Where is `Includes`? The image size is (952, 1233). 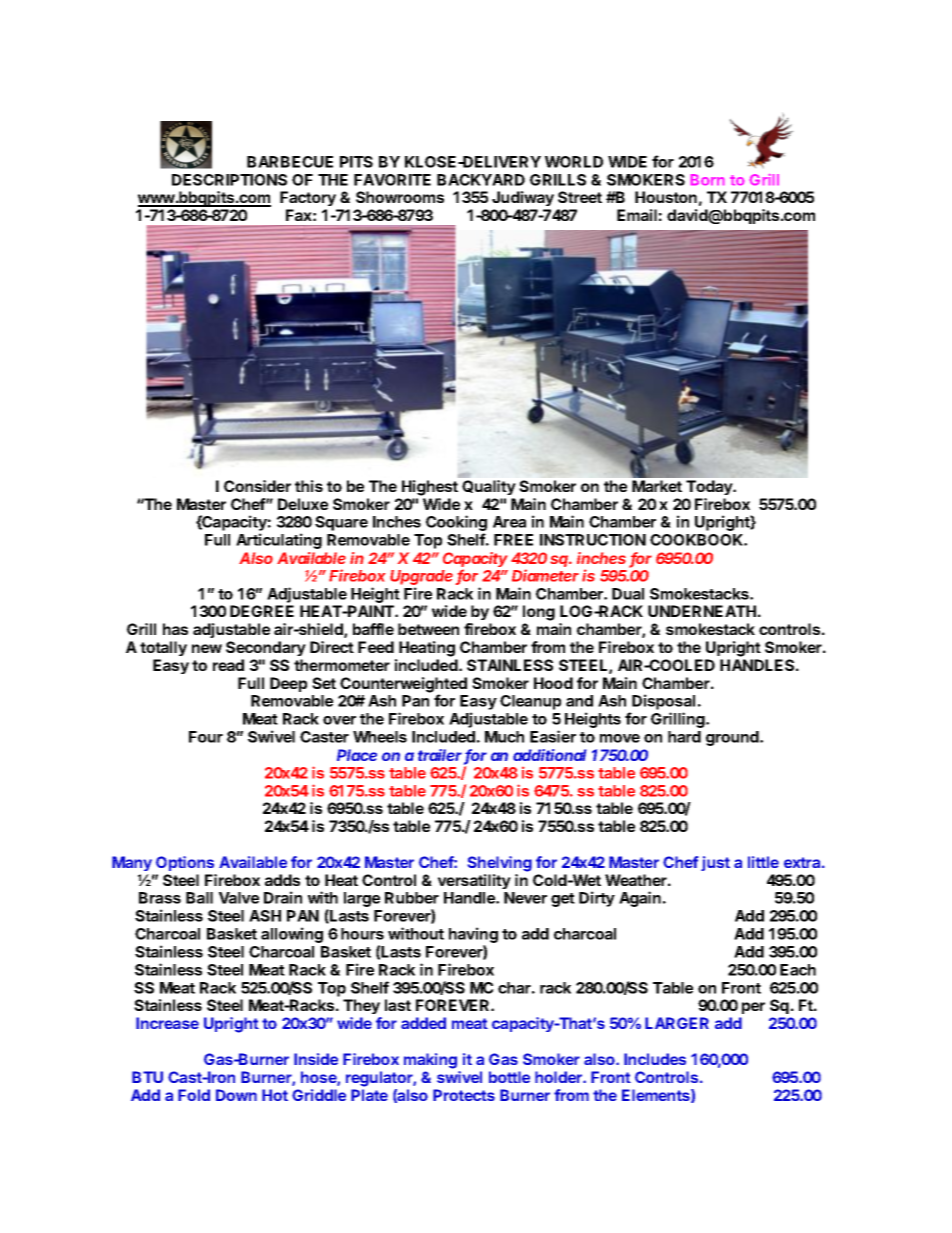
Includes is located at coordinates (655, 1059).
